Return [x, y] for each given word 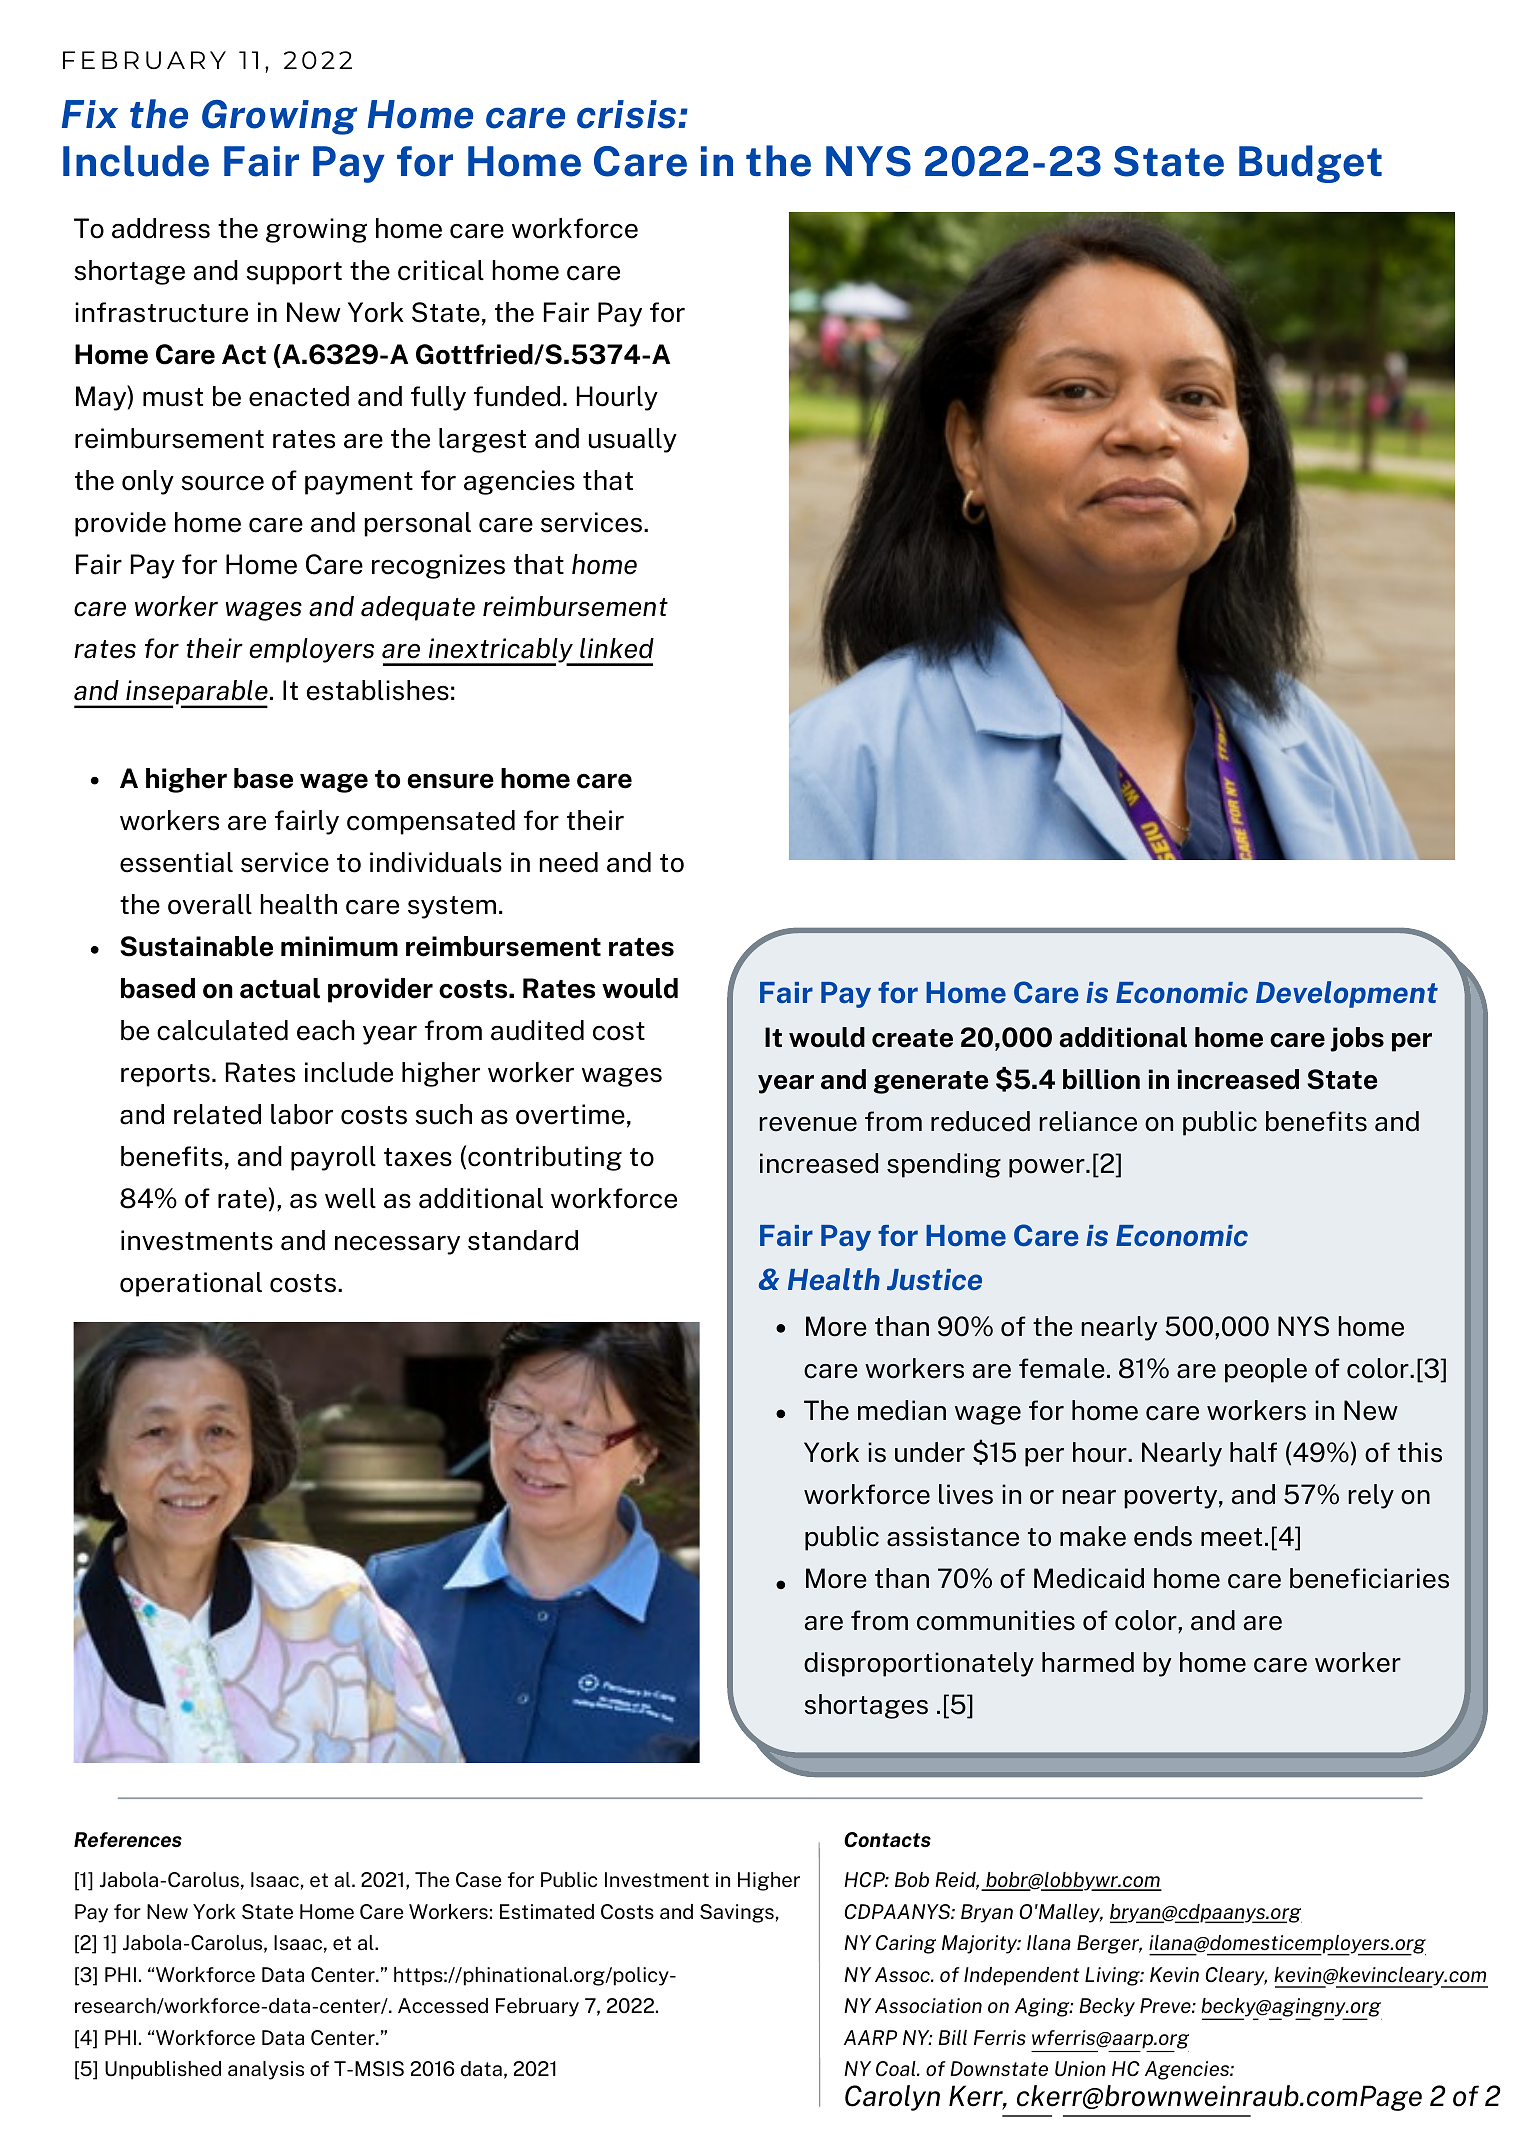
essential [176, 862]
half [1253, 1452]
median [902, 1410]
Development [1347, 994]
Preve [1166, 2006]
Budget [1310, 164]
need [569, 862]
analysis [266, 2070]
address [161, 228]
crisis [628, 114]
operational [191, 1284]
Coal [897, 2068]
